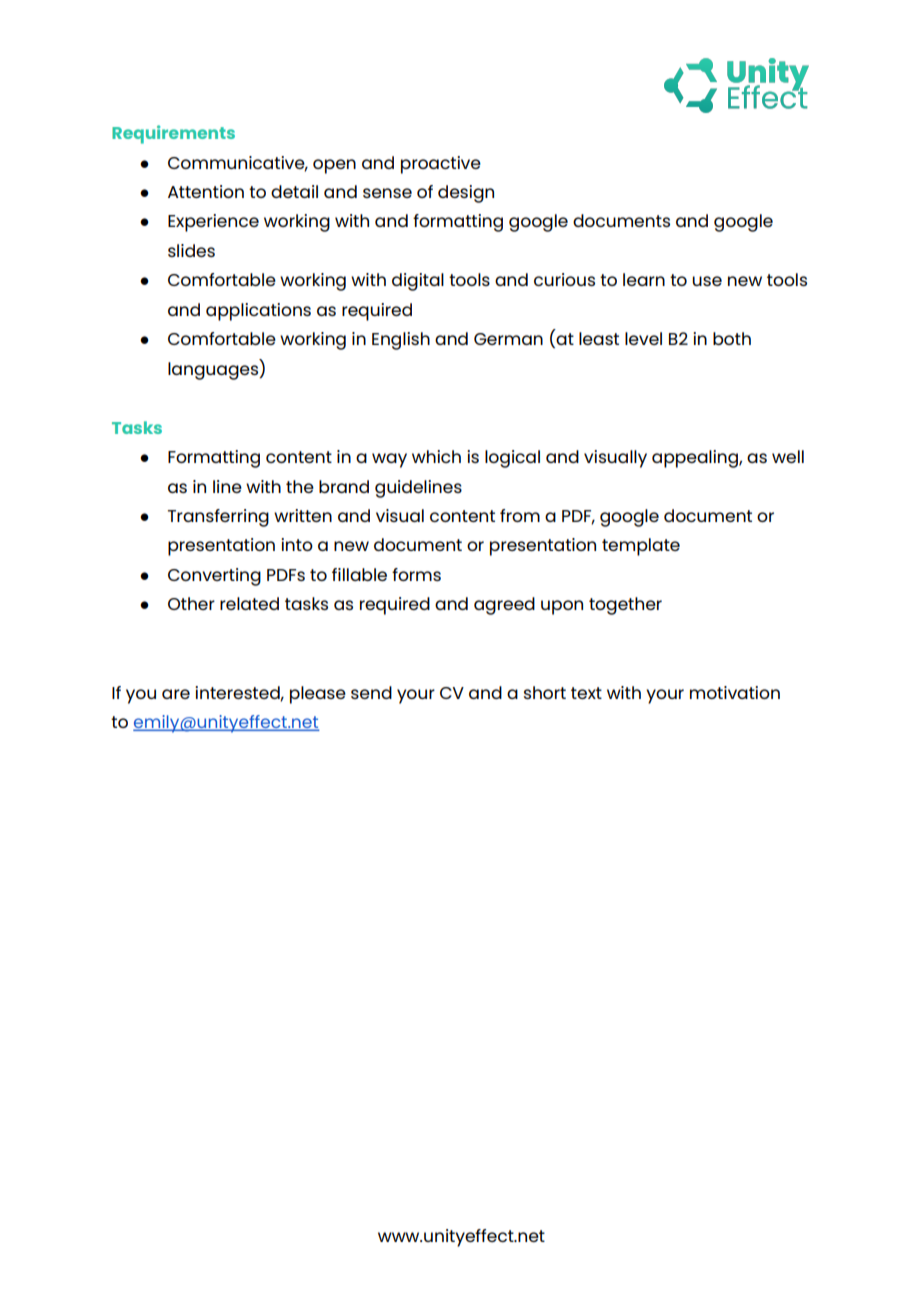 The image size is (924, 1307). I want to click on forms, so click(416, 574).
